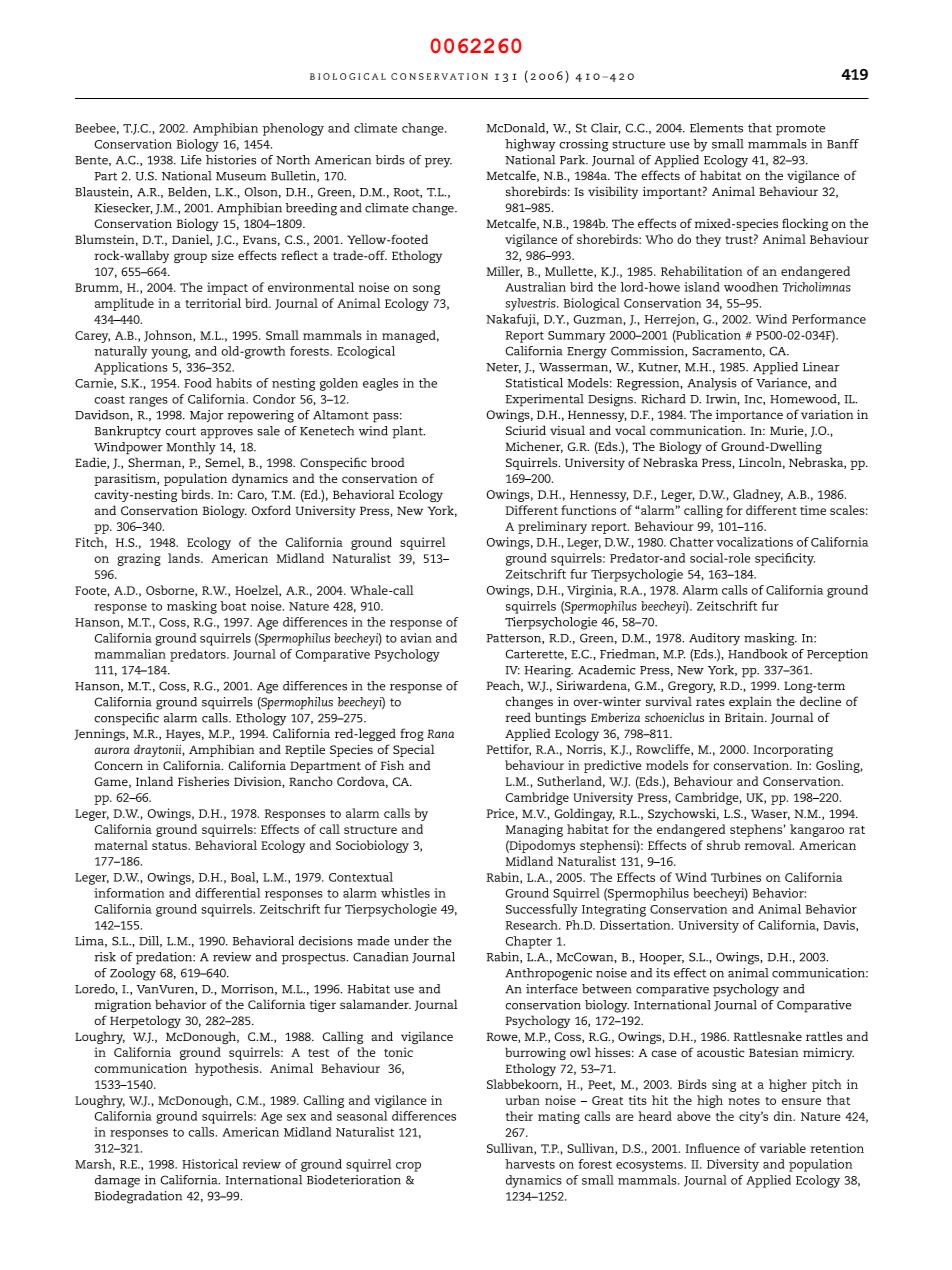 The image size is (952, 1270). Describe the element at coordinates (534, 383) in the screenshot. I see `Statistical` at that location.
